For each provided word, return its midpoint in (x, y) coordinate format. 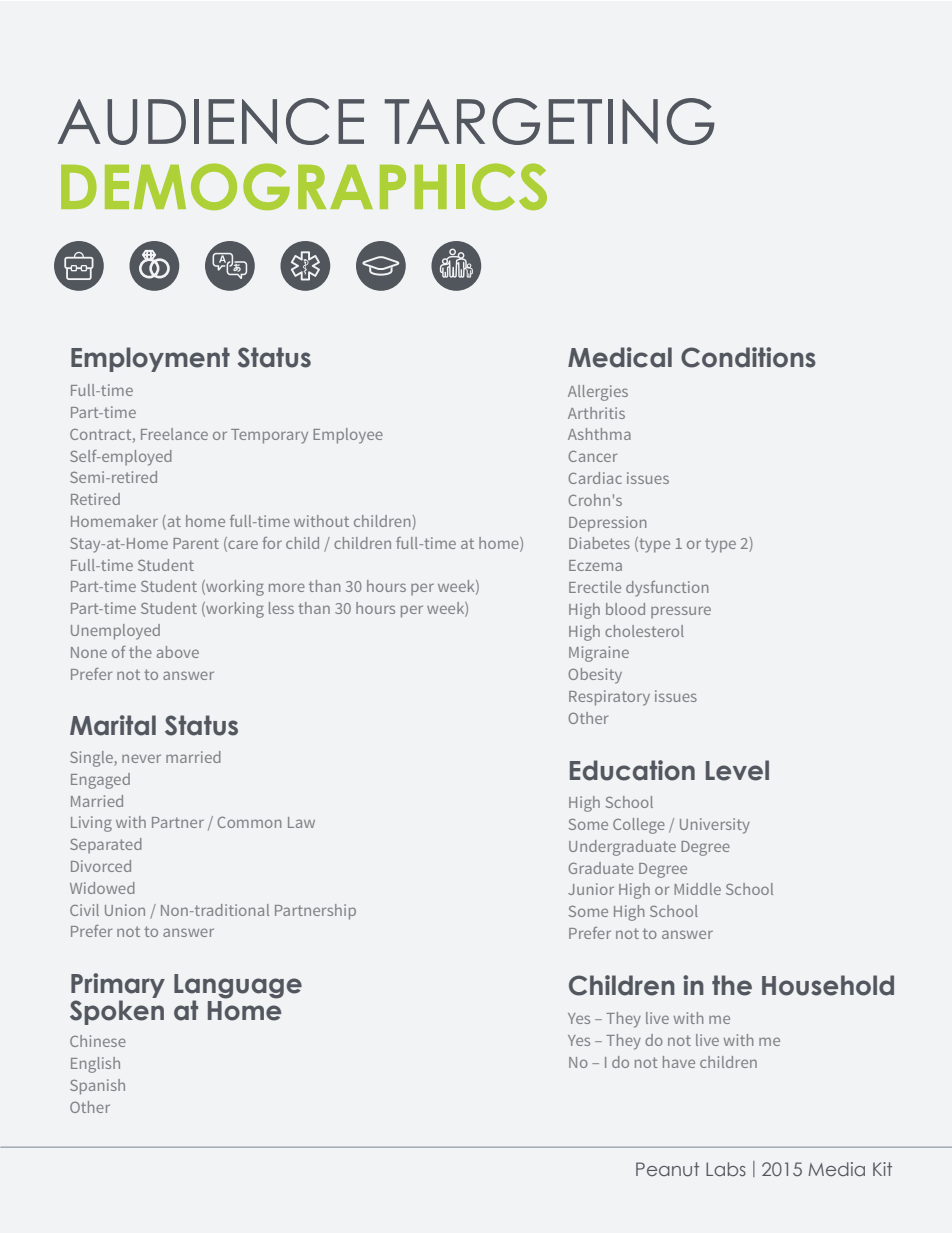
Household (828, 985)
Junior (591, 889)
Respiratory (609, 698)
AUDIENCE (211, 121)
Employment (150, 359)
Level (737, 770)
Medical (620, 357)
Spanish (97, 1087)
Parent (196, 543)
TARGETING (550, 121)
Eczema (595, 565)
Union (125, 910)
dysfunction (667, 589)
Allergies (598, 393)
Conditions (748, 357)
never (141, 758)
